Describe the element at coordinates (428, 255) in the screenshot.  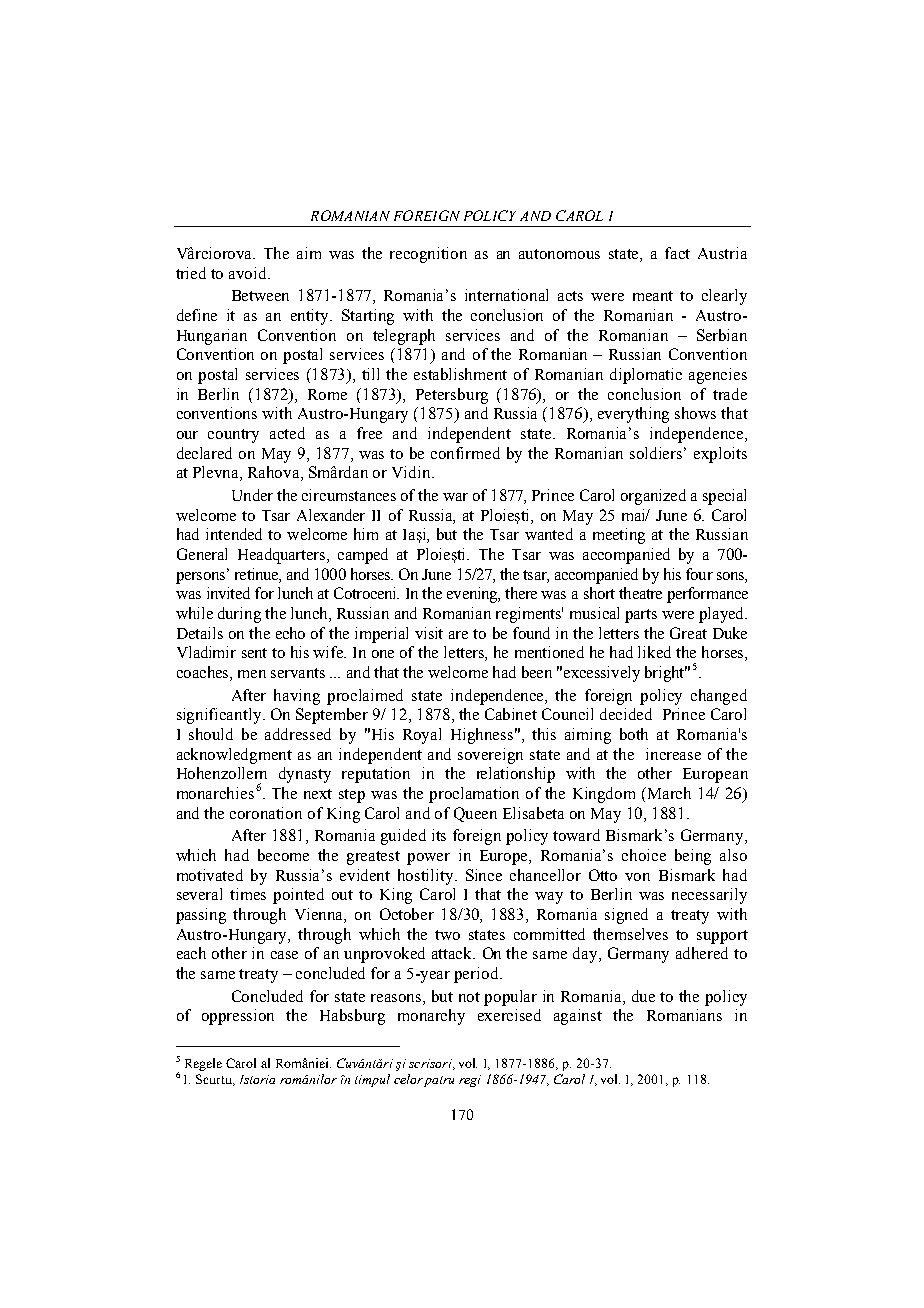
I see `recognition` at that location.
